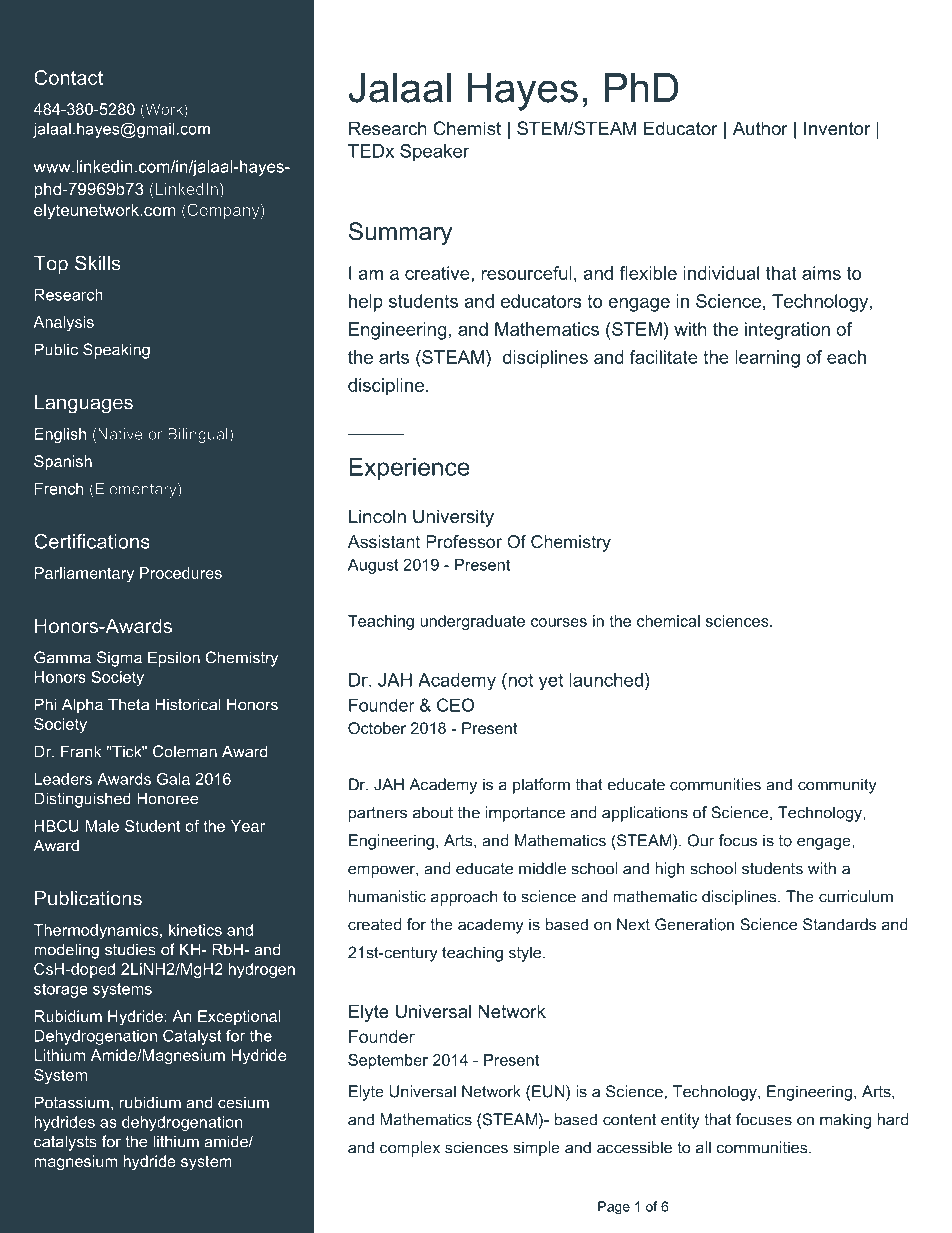  Describe the element at coordinates (472, 622) in the image. I see `undergraduate` at that location.
